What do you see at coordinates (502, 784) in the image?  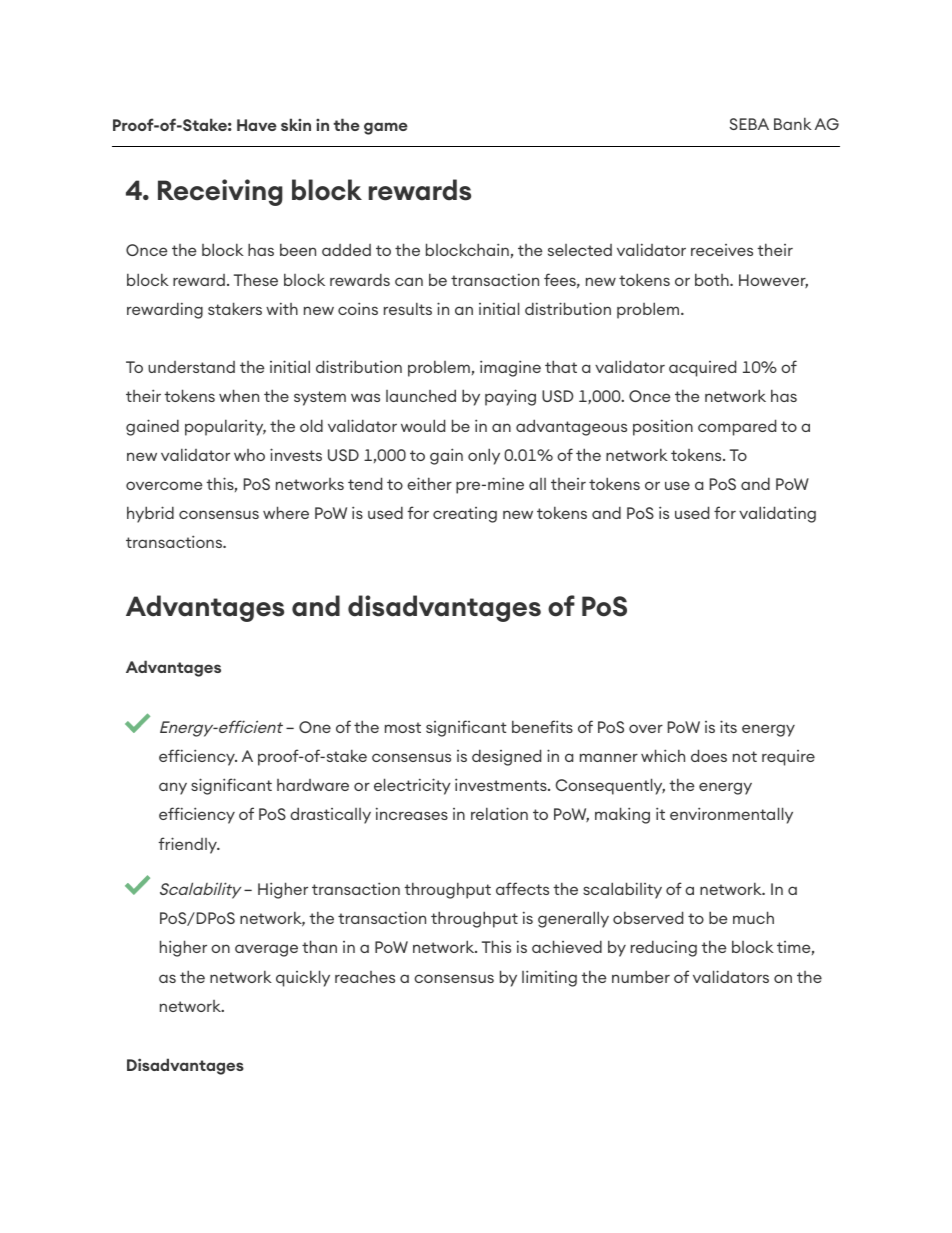 I see `investments` at bounding box center [502, 784].
